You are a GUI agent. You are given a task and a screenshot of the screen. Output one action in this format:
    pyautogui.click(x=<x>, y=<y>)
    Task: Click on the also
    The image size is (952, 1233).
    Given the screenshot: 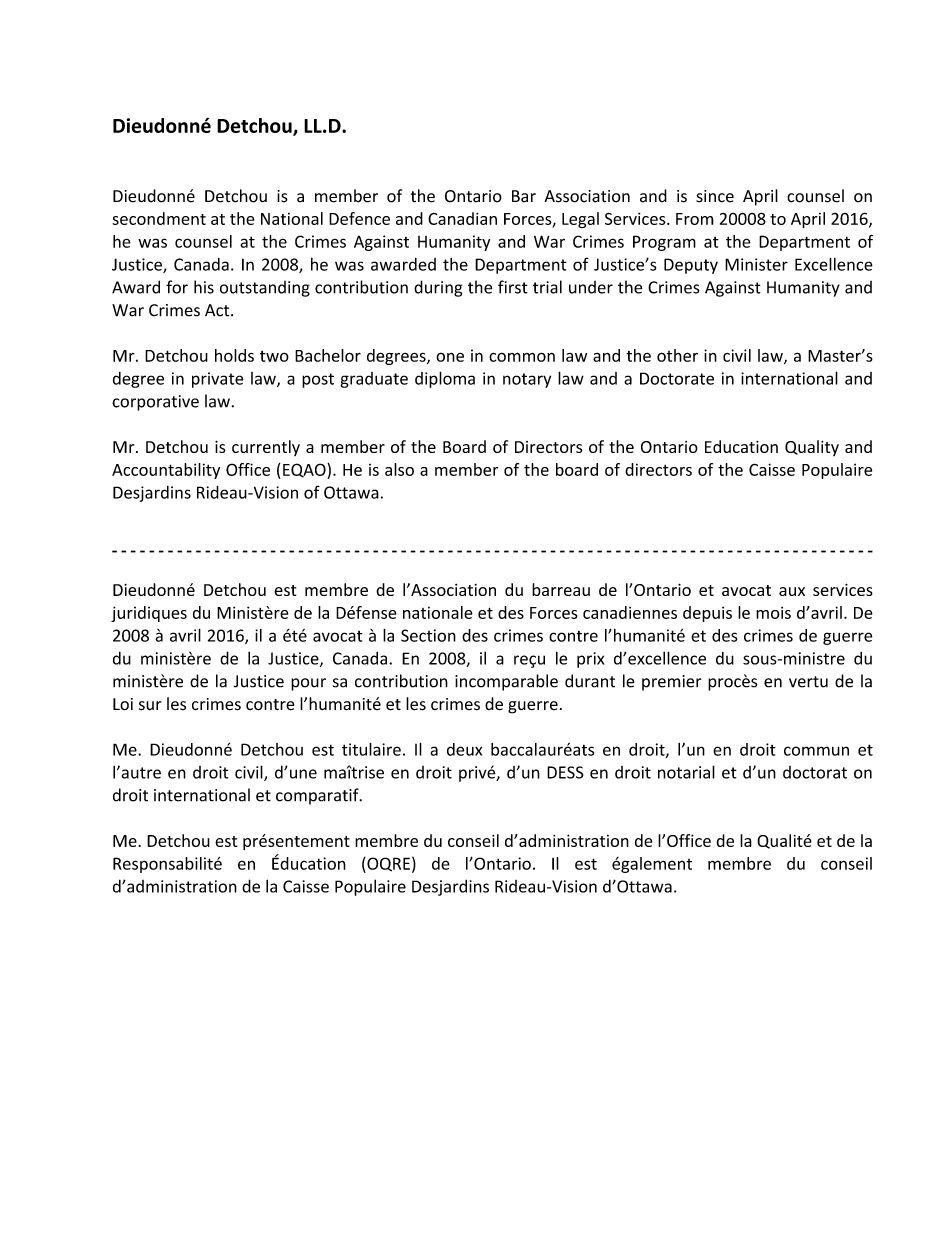 What is the action you would take?
    pyautogui.click(x=399, y=469)
